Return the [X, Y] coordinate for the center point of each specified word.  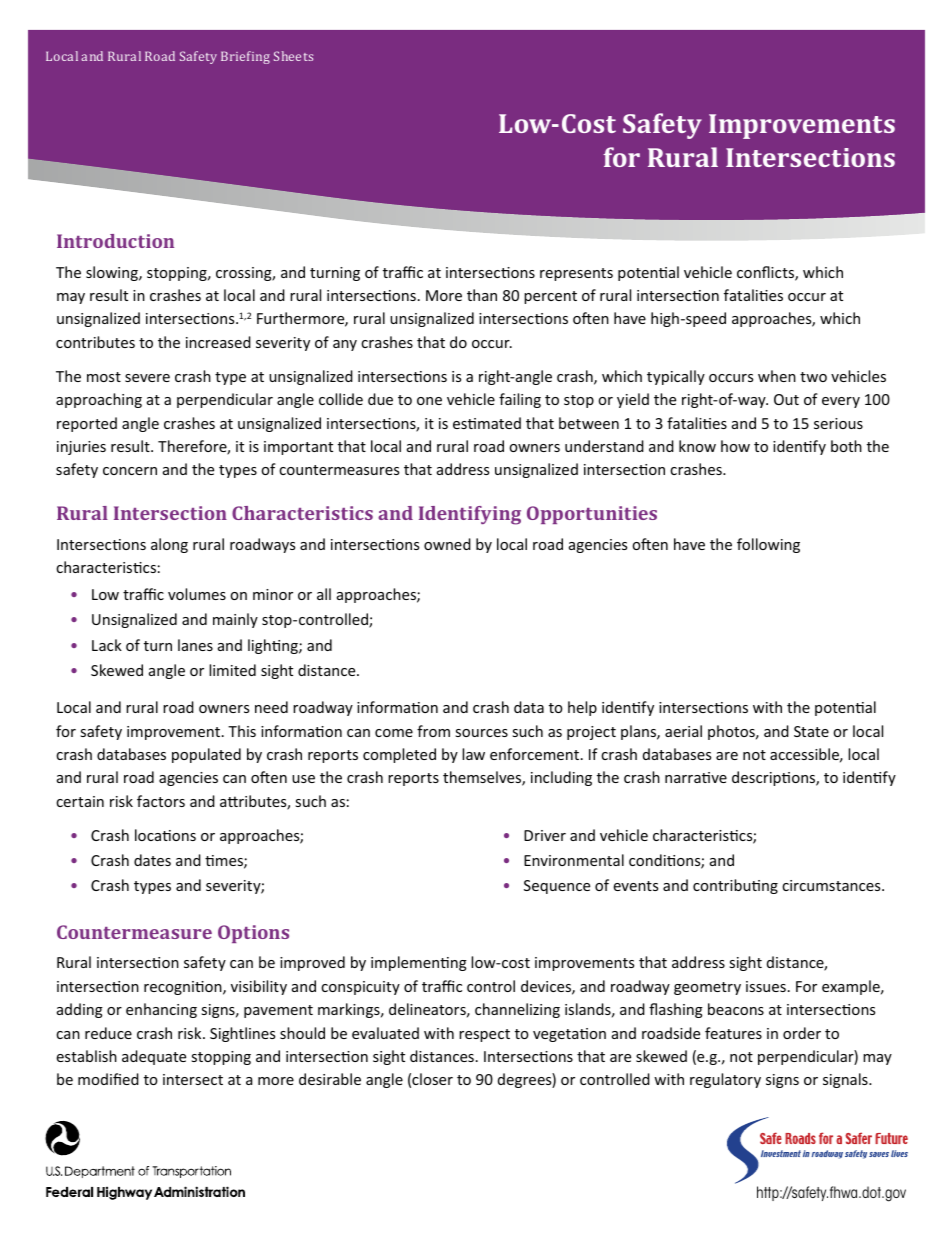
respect [484, 1035]
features [733, 1033]
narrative [696, 777]
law [473, 754]
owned [447, 544]
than [482, 295]
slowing [113, 273]
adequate [154, 1057]
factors [161, 801]
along [169, 545]
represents [576, 274]
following [768, 545]
